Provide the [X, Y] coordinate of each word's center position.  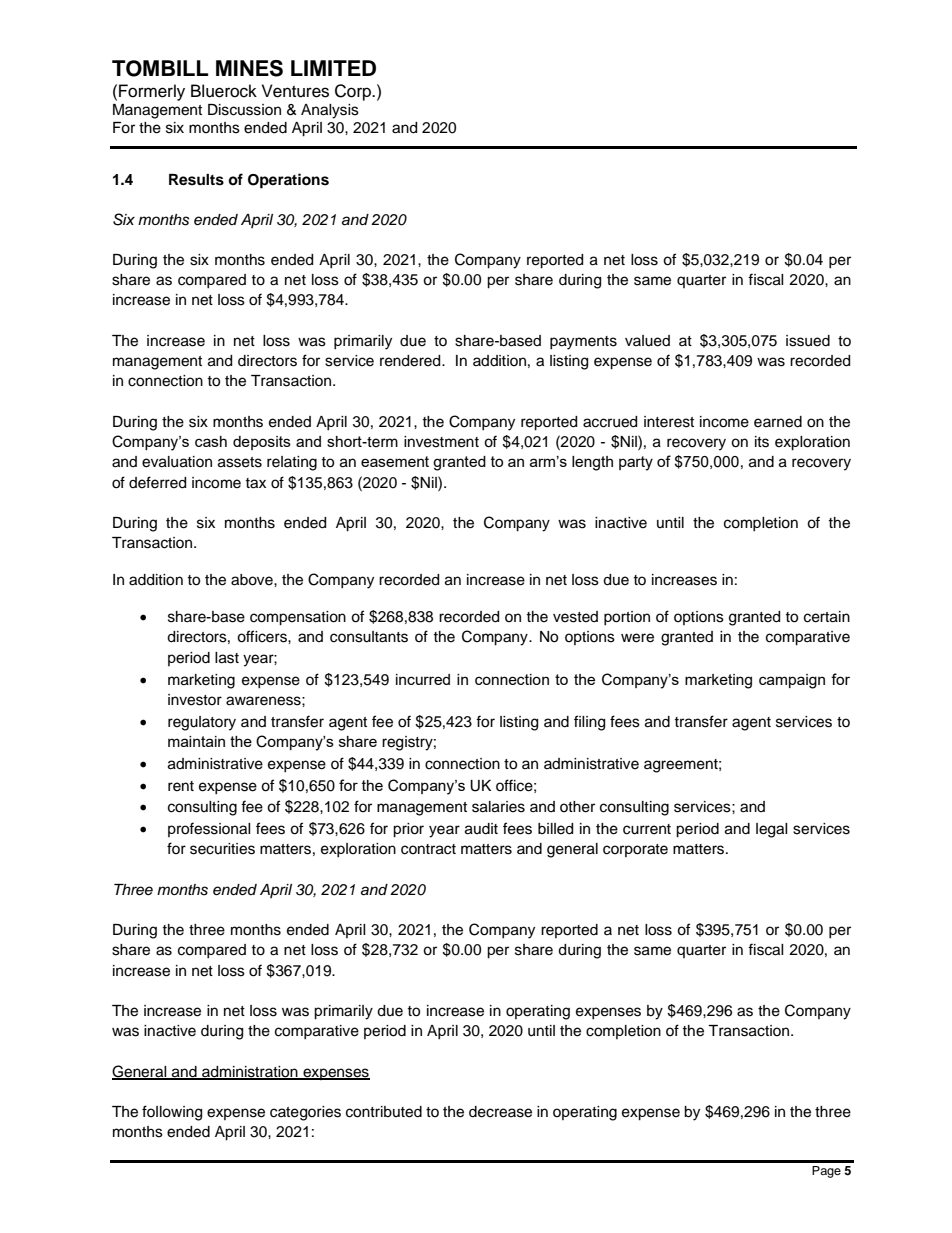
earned [778, 422]
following [172, 1113]
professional [209, 829]
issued [808, 341]
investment [441, 442]
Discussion [244, 110]
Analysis [330, 111]
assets [240, 462]
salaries [498, 807]
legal [772, 830]
